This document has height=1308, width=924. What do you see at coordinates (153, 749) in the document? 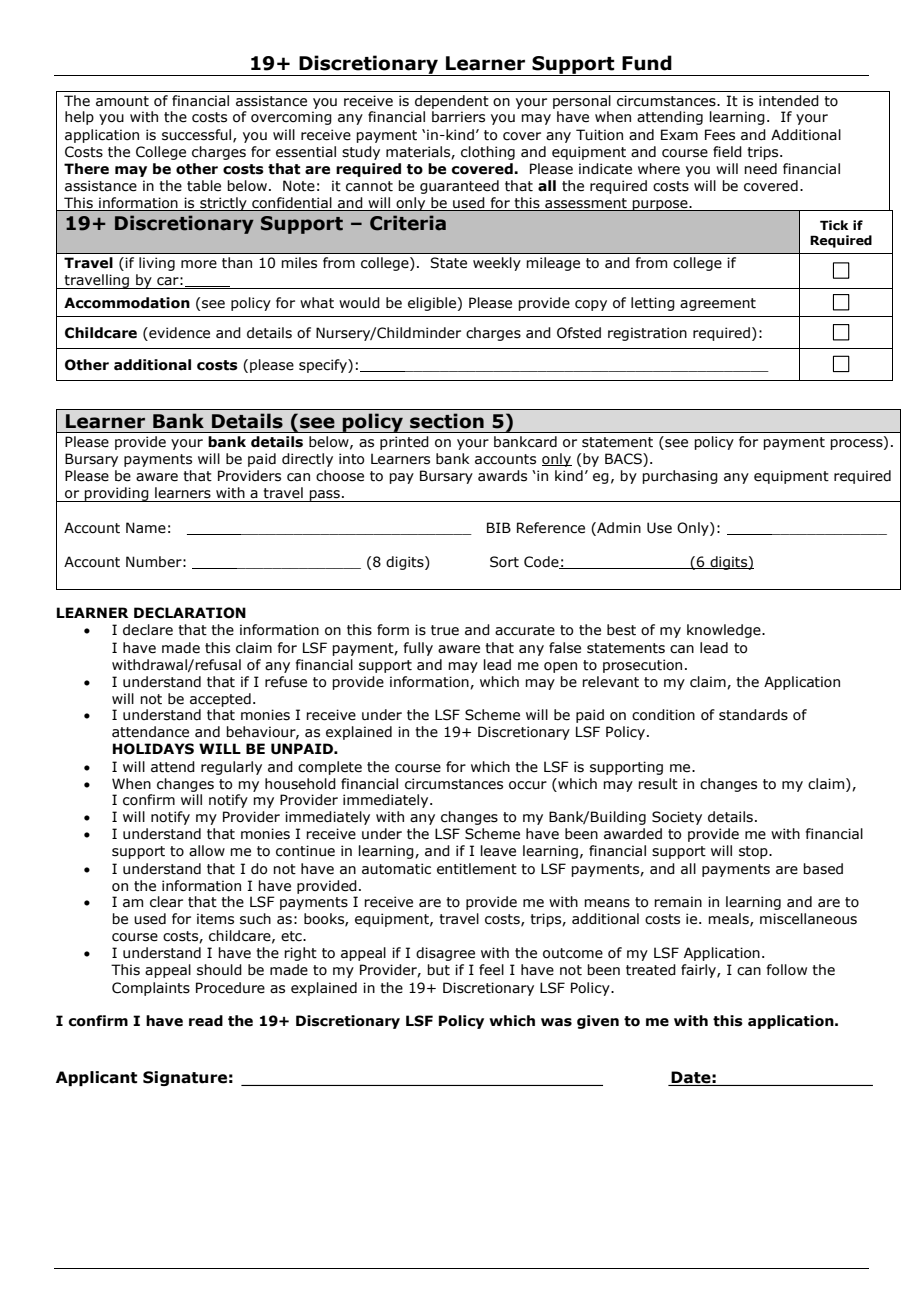
I see `HOLIDAYS` at bounding box center [153, 749].
